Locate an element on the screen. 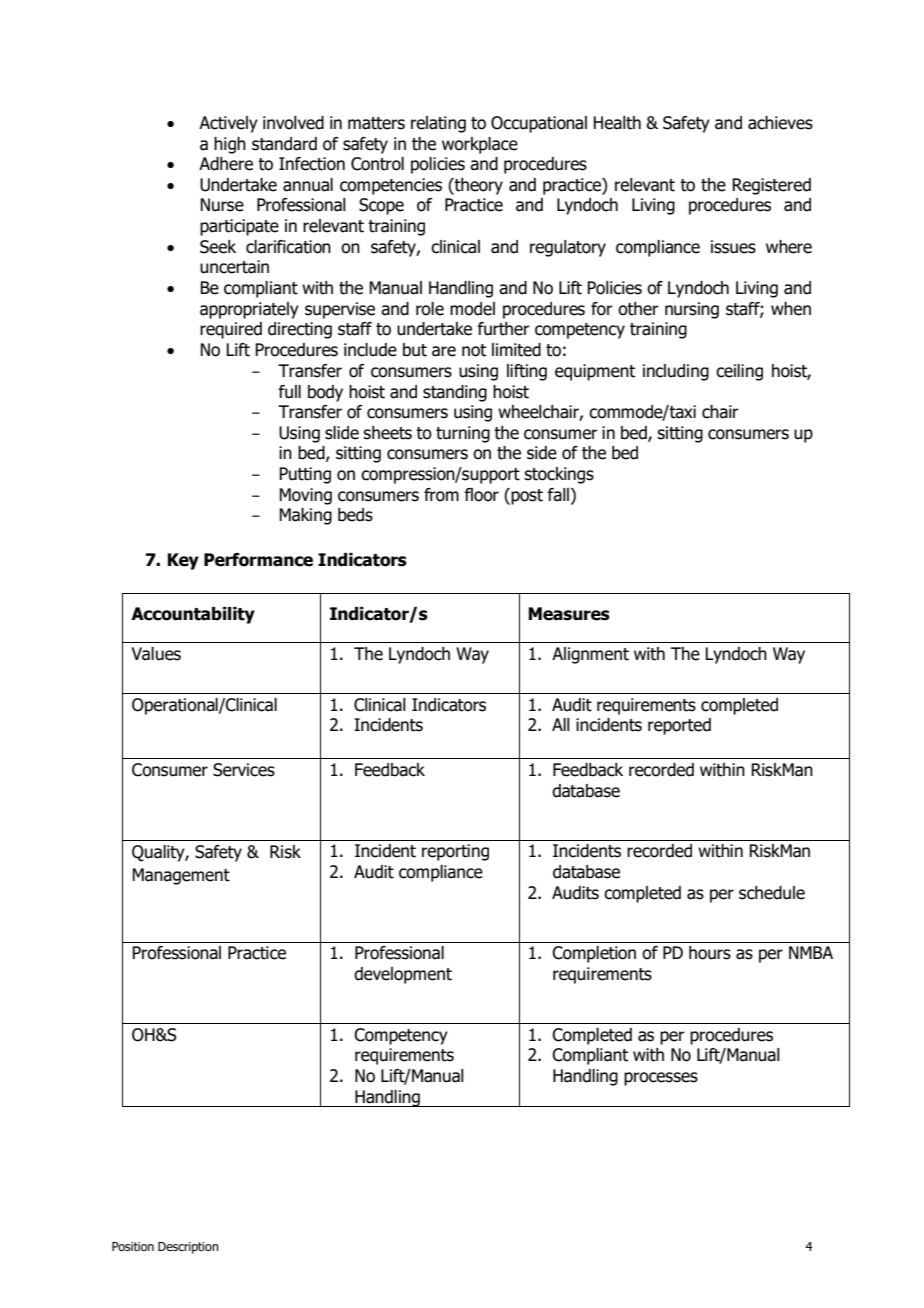 This screenshot has height=1308, width=924. workplace is located at coordinates (480, 145).
